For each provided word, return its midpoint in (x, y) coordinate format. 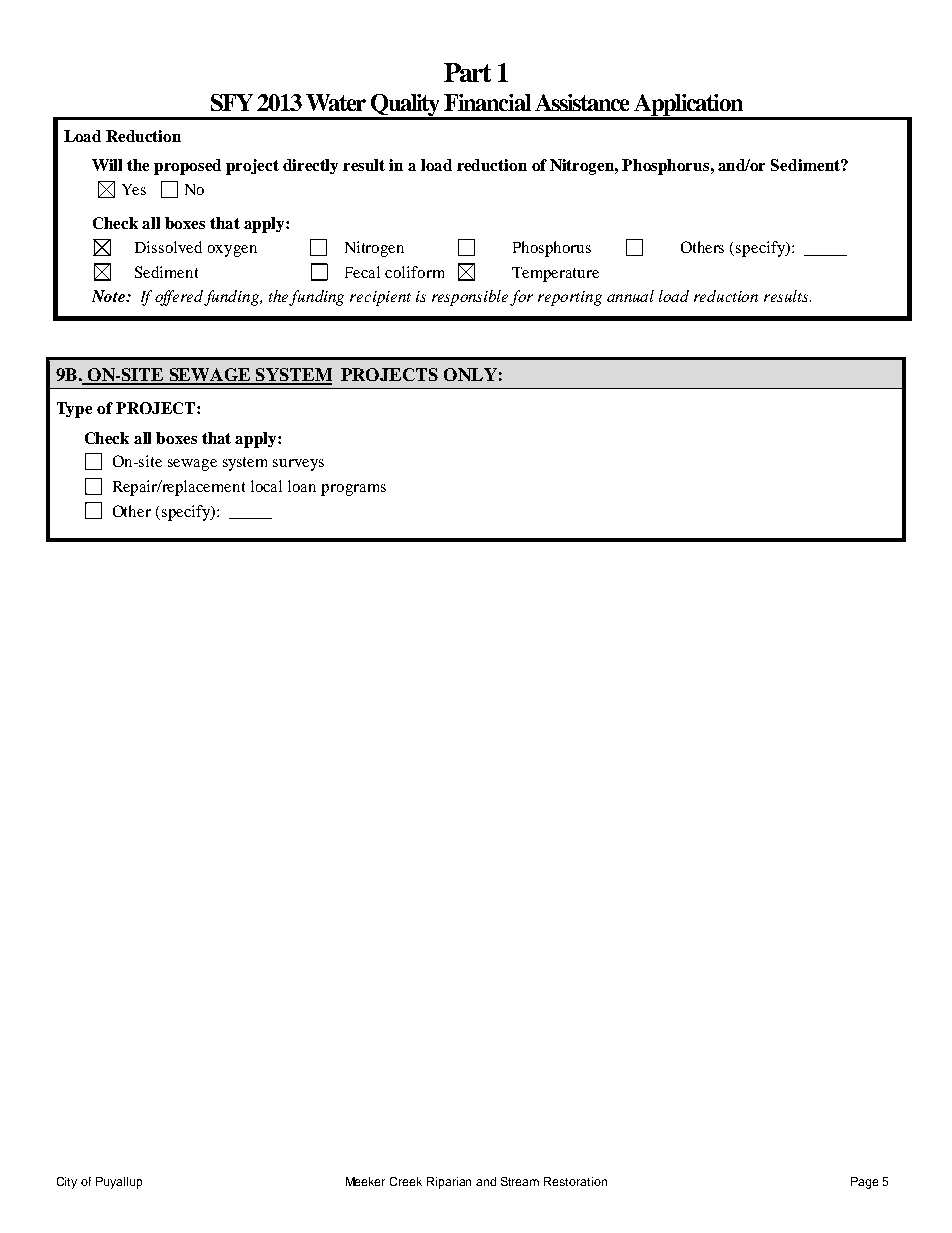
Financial (487, 102)
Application (688, 106)
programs (353, 490)
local (266, 486)
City (67, 1183)
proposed (187, 167)
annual (630, 296)
